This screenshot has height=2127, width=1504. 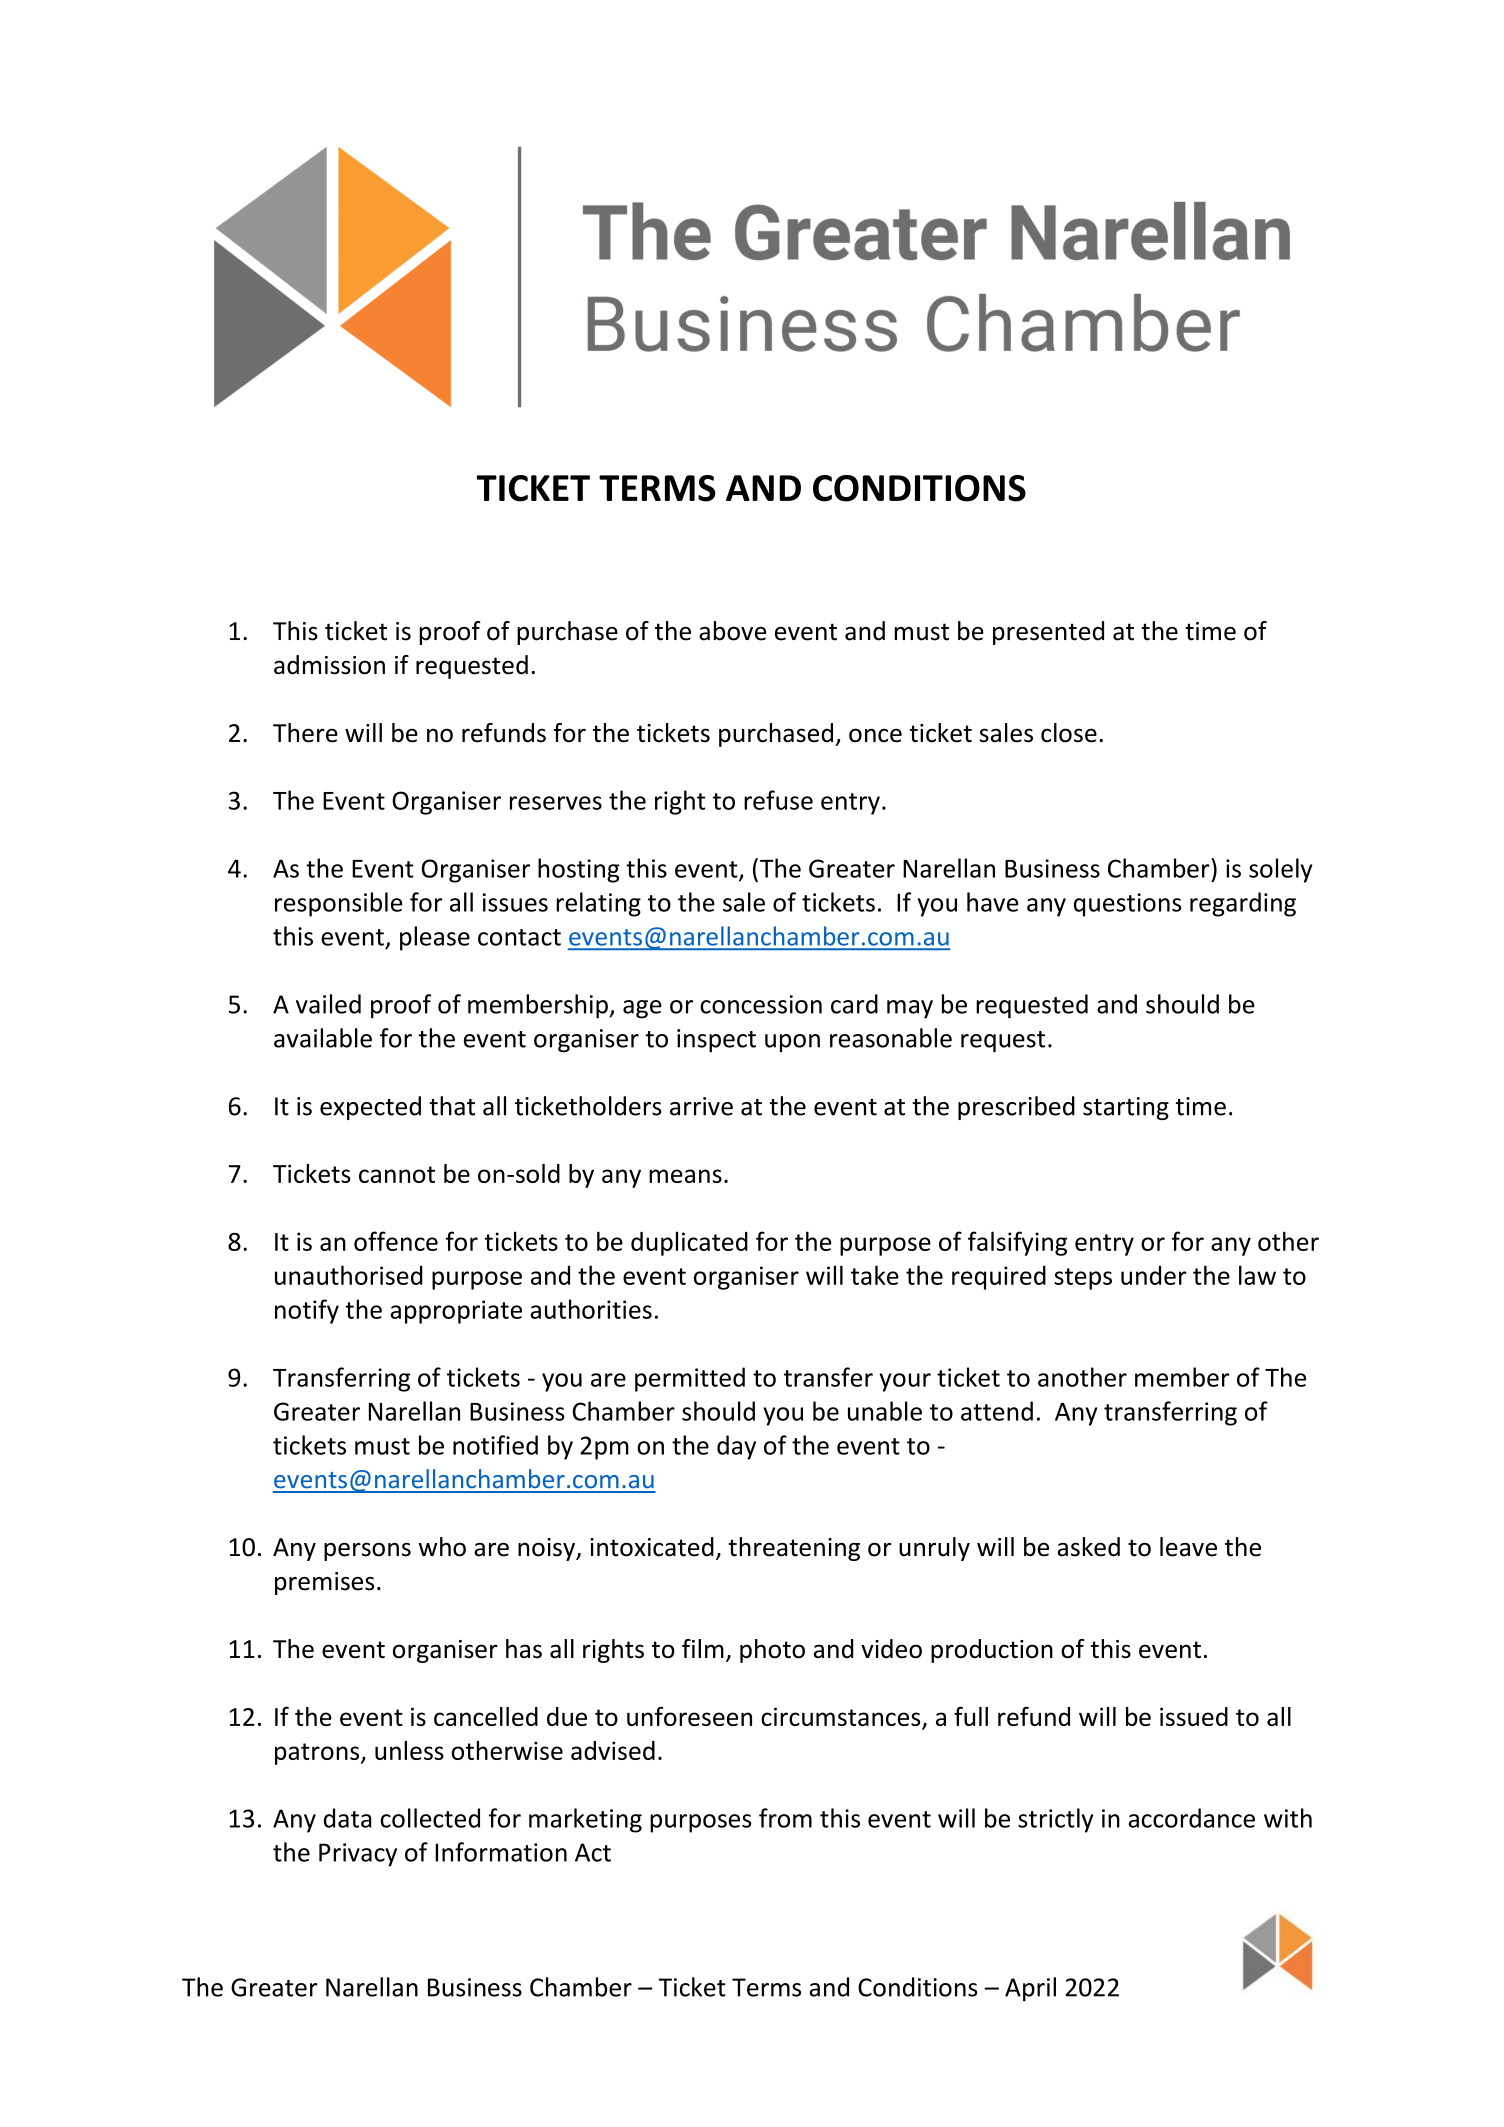 What do you see at coordinates (1126, 1108) in the screenshot?
I see `starting` at bounding box center [1126, 1108].
